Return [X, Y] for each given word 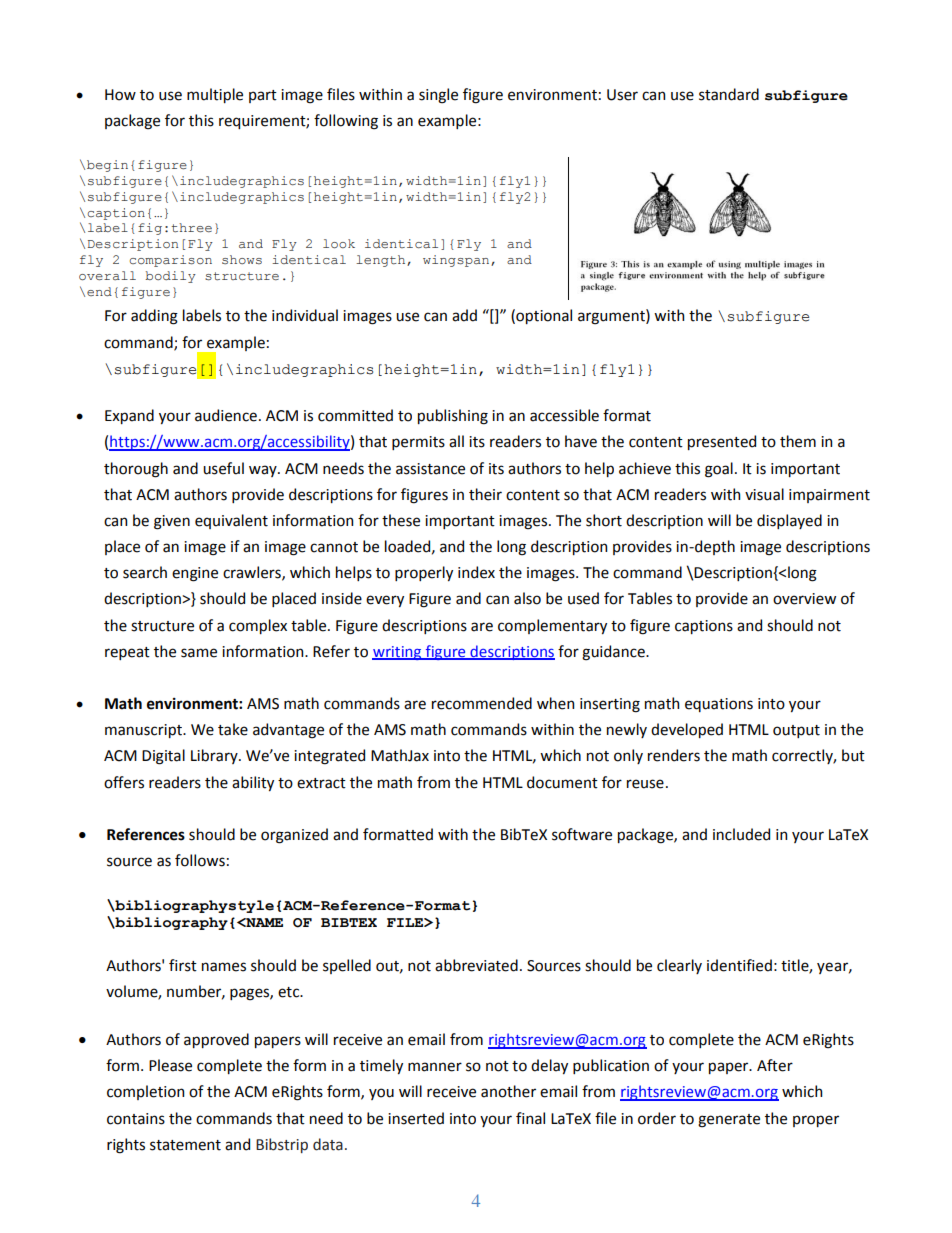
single [438, 96]
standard [729, 94]
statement [185, 1145]
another [508, 1091]
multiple [215, 95]
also [527, 598]
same [199, 653]
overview [804, 599]
